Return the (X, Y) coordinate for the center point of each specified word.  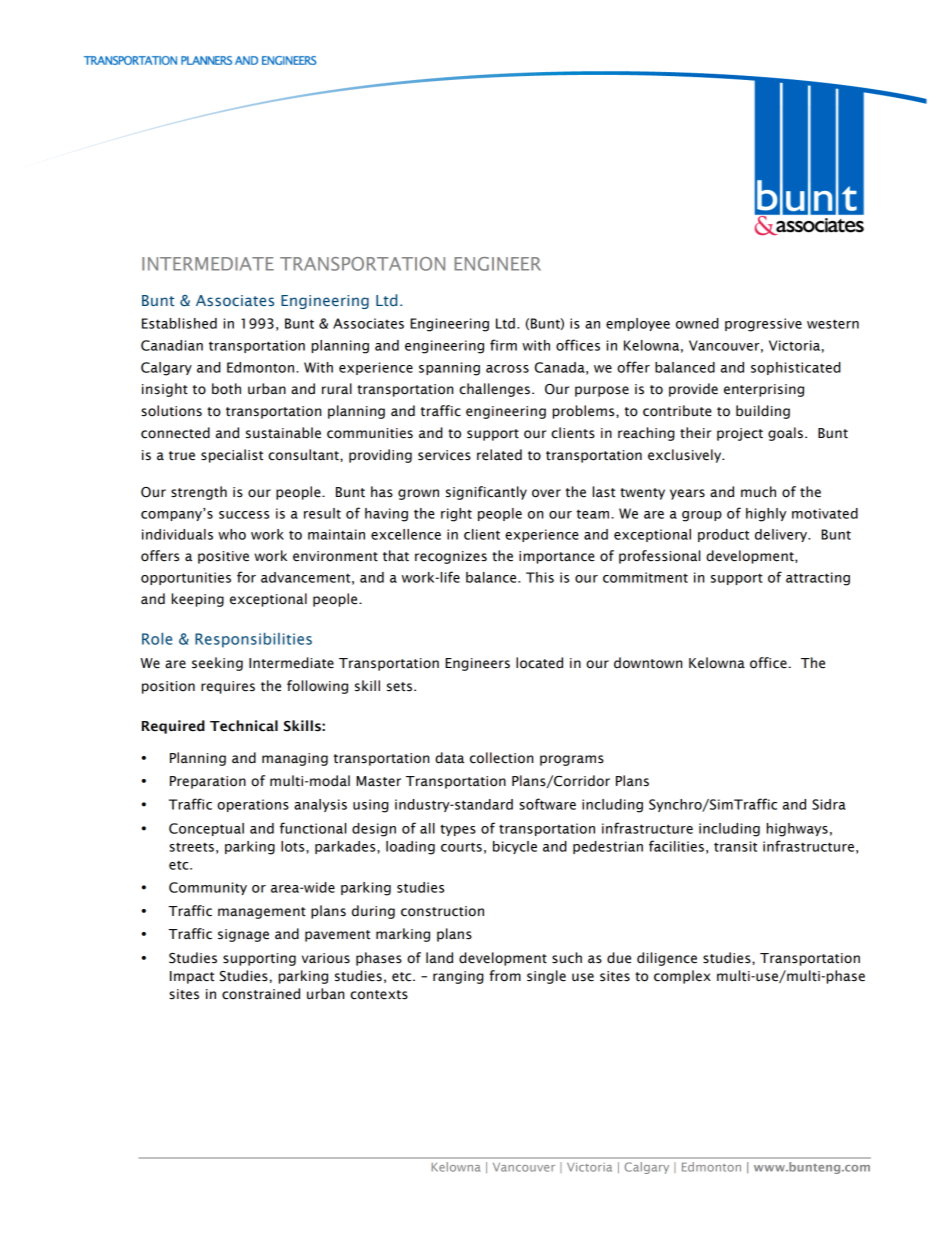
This (540, 577)
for (246, 577)
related (499, 455)
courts (461, 847)
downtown (648, 663)
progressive (763, 325)
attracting (818, 579)
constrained (261, 994)
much (758, 492)
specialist (232, 456)
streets (191, 847)
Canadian (172, 345)
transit (735, 846)
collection (501, 758)
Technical (244, 726)
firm (503, 345)
